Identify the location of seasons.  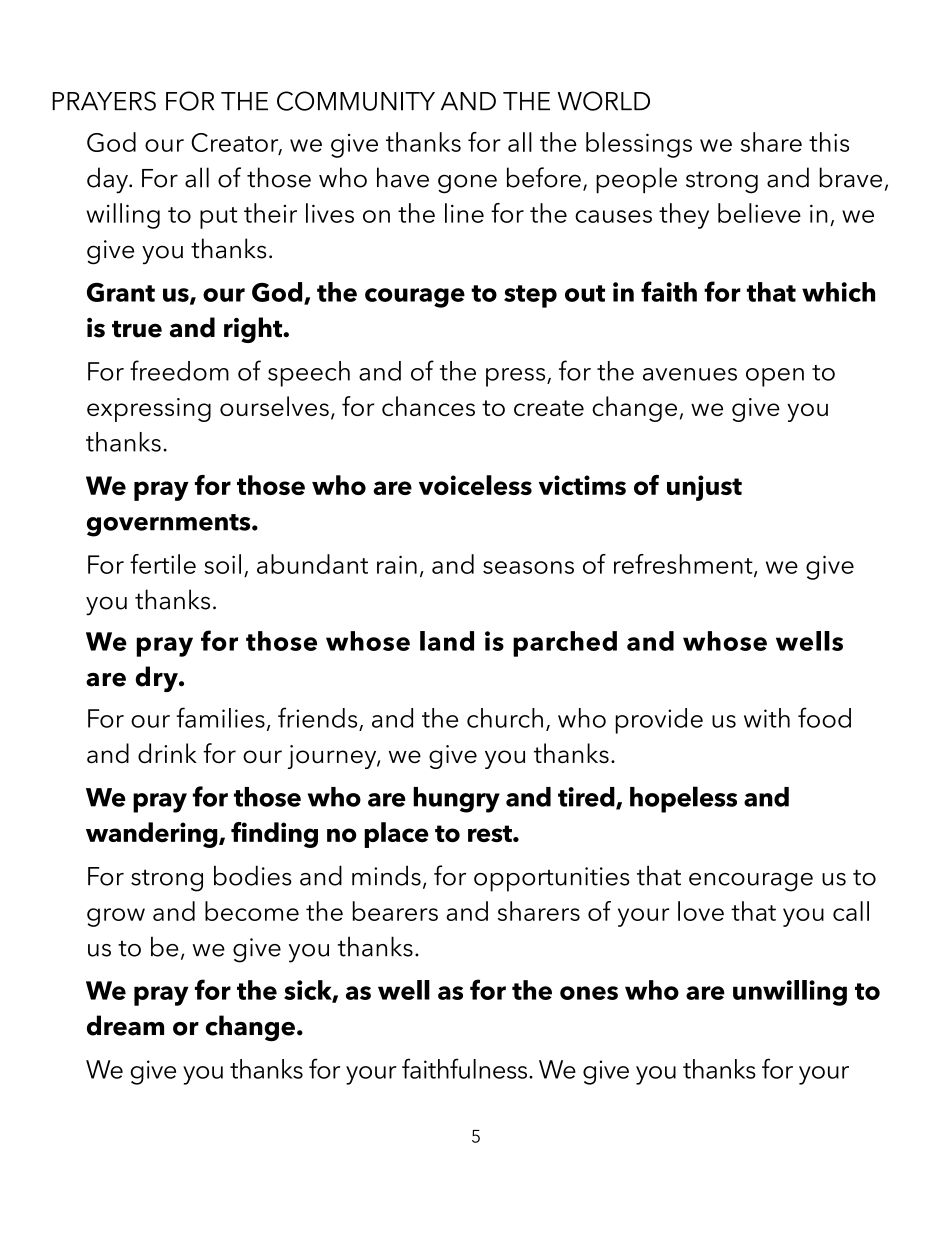
(528, 567).
